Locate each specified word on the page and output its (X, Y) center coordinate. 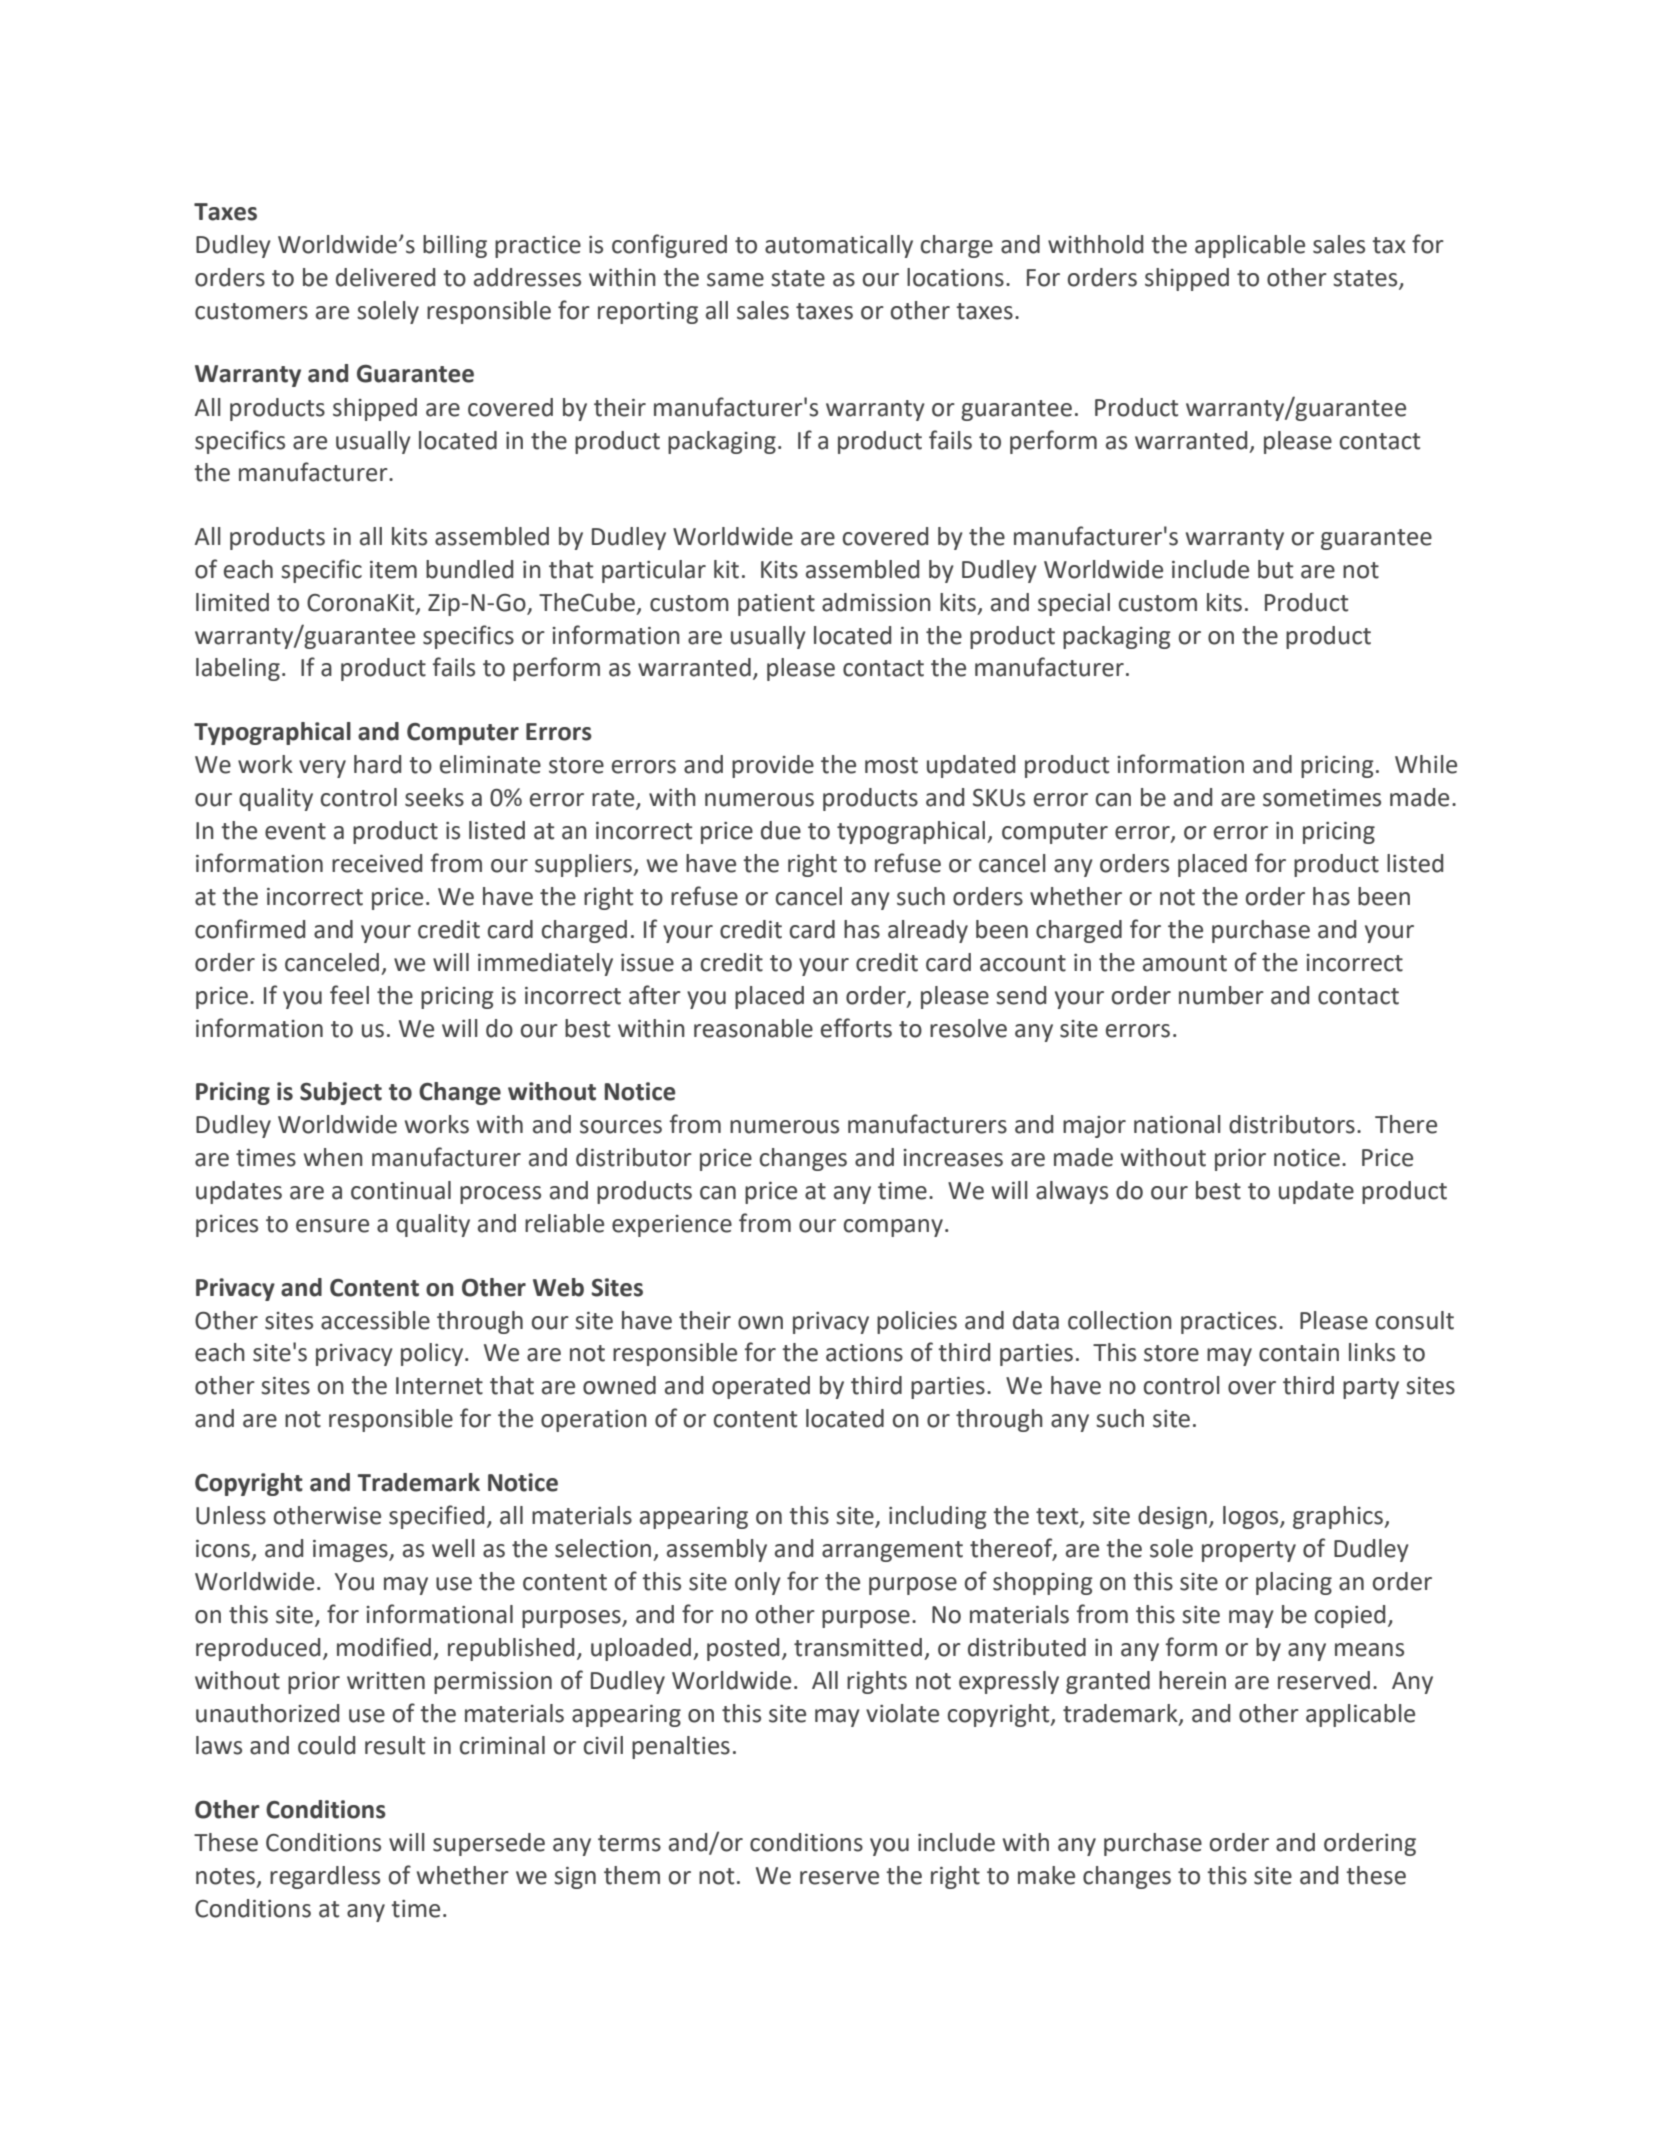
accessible (375, 1320)
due (781, 830)
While (1426, 764)
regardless (325, 1877)
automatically (839, 246)
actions (864, 1353)
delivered (385, 277)
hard (377, 764)
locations (955, 277)
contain (1299, 1353)
